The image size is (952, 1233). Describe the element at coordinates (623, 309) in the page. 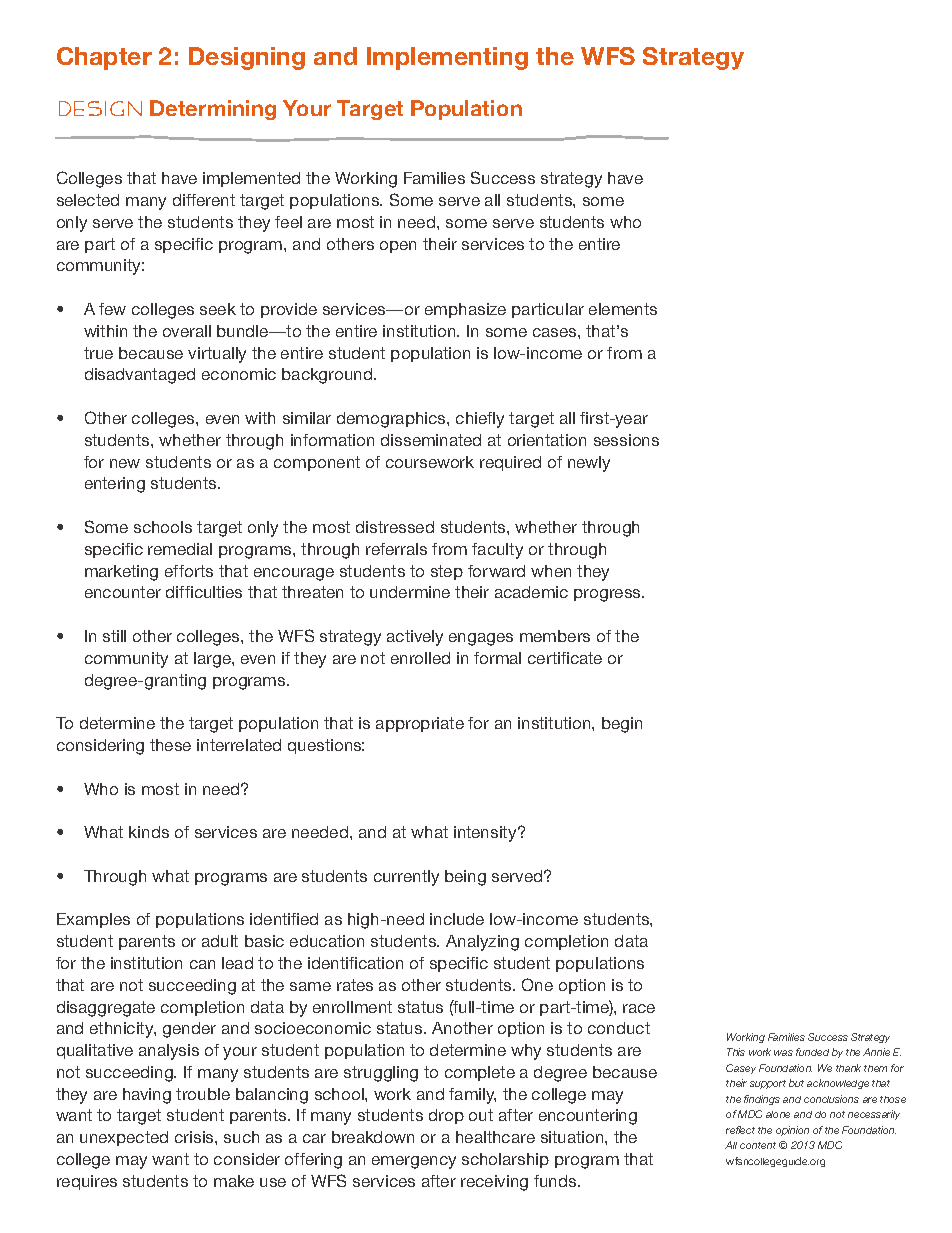

I see `elements` at that location.
